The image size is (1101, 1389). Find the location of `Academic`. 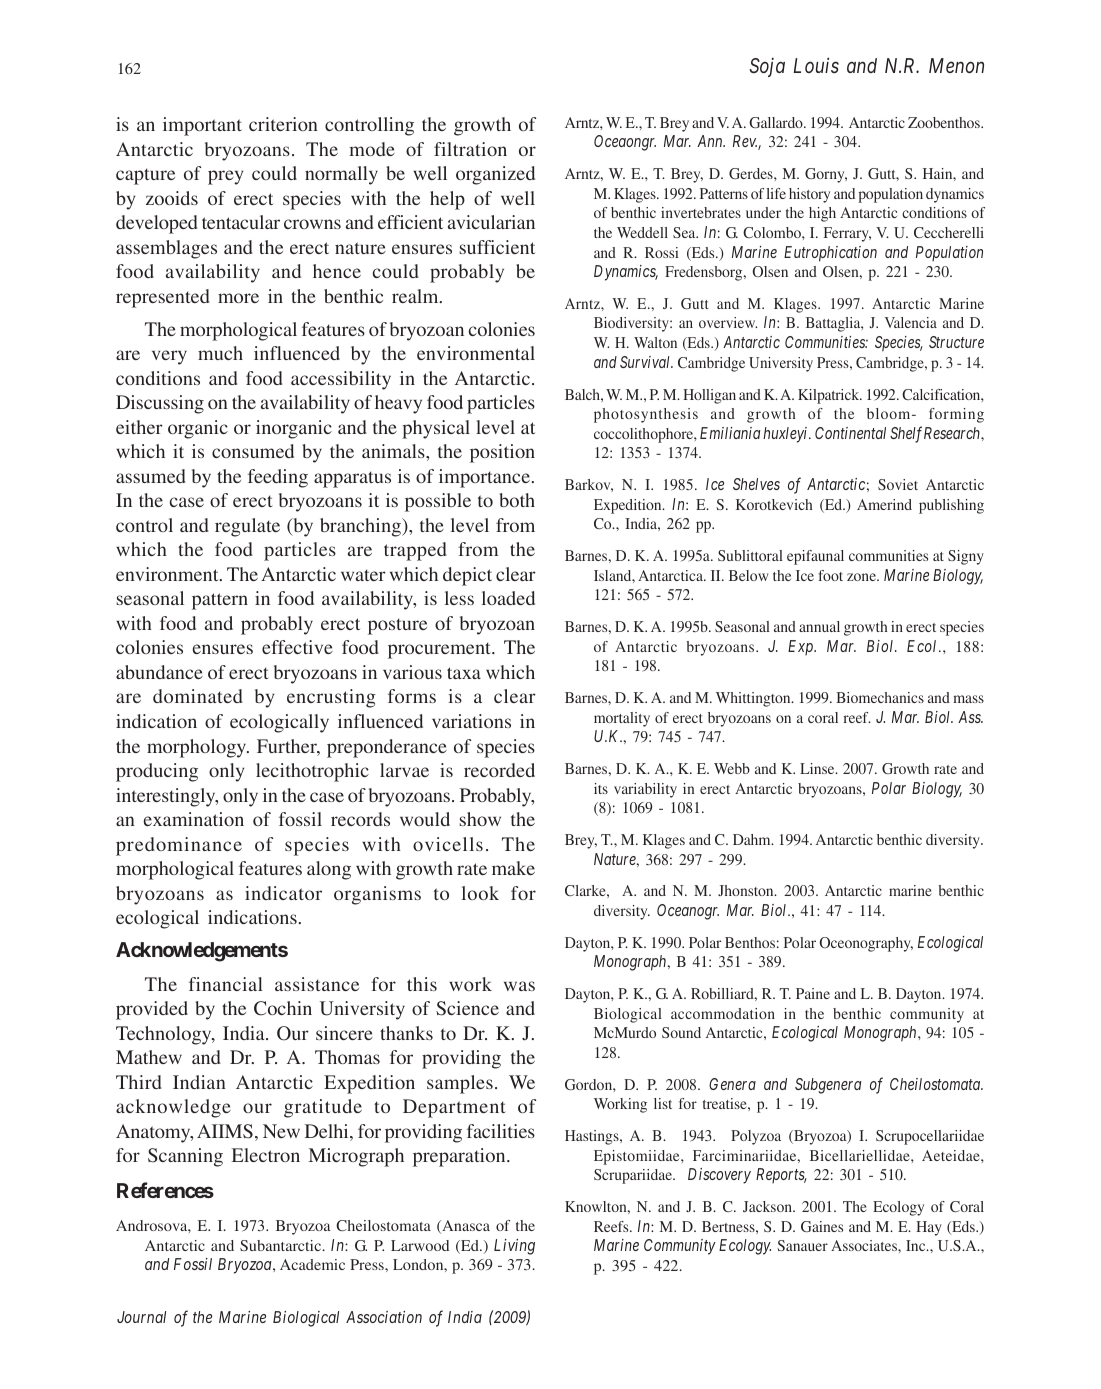

Academic is located at coordinates (312, 1264).
